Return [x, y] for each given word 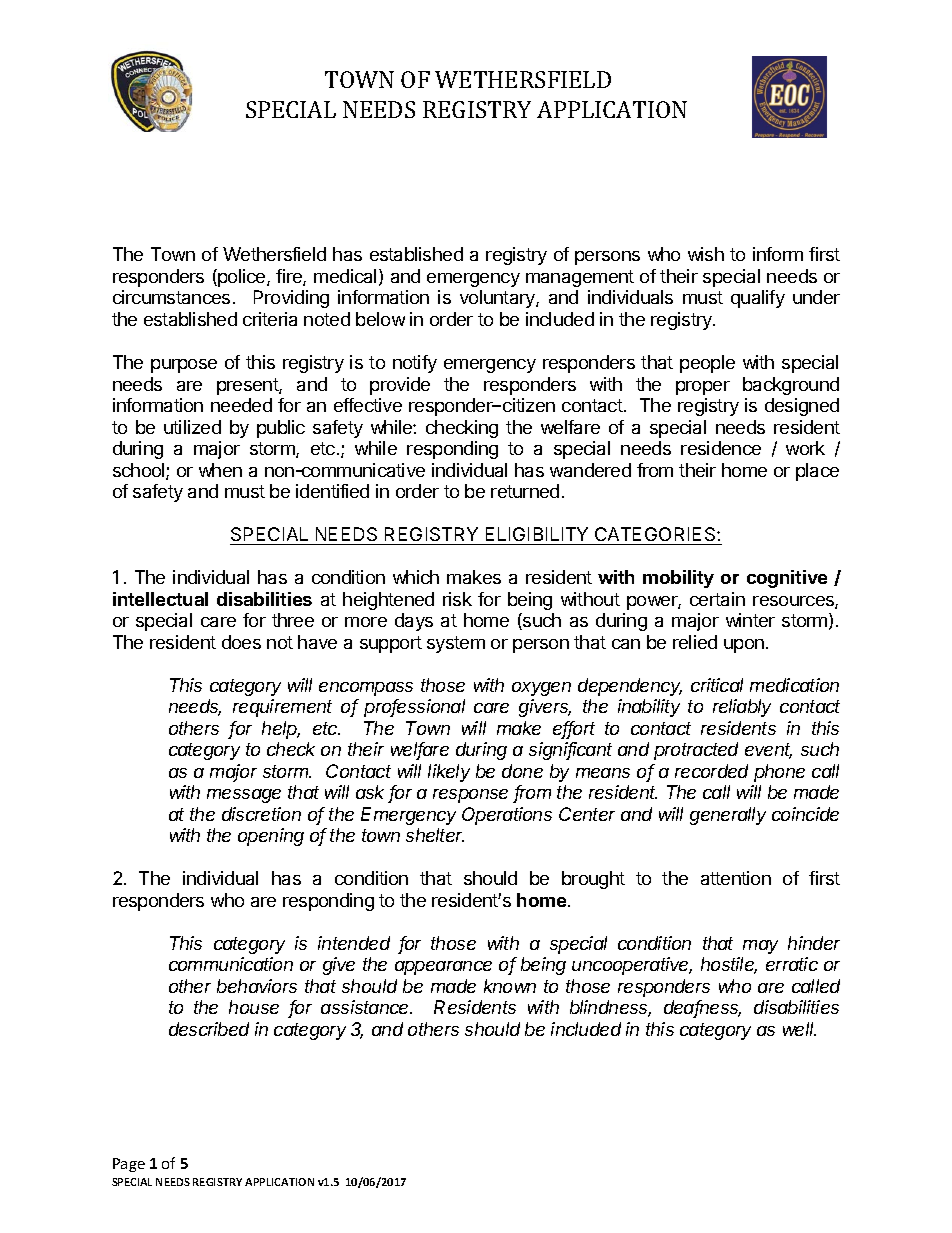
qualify [758, 299]
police [242, 278]
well [799, 1029]
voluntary [498, 299]
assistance [366, 1007]
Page [129, 1165]
